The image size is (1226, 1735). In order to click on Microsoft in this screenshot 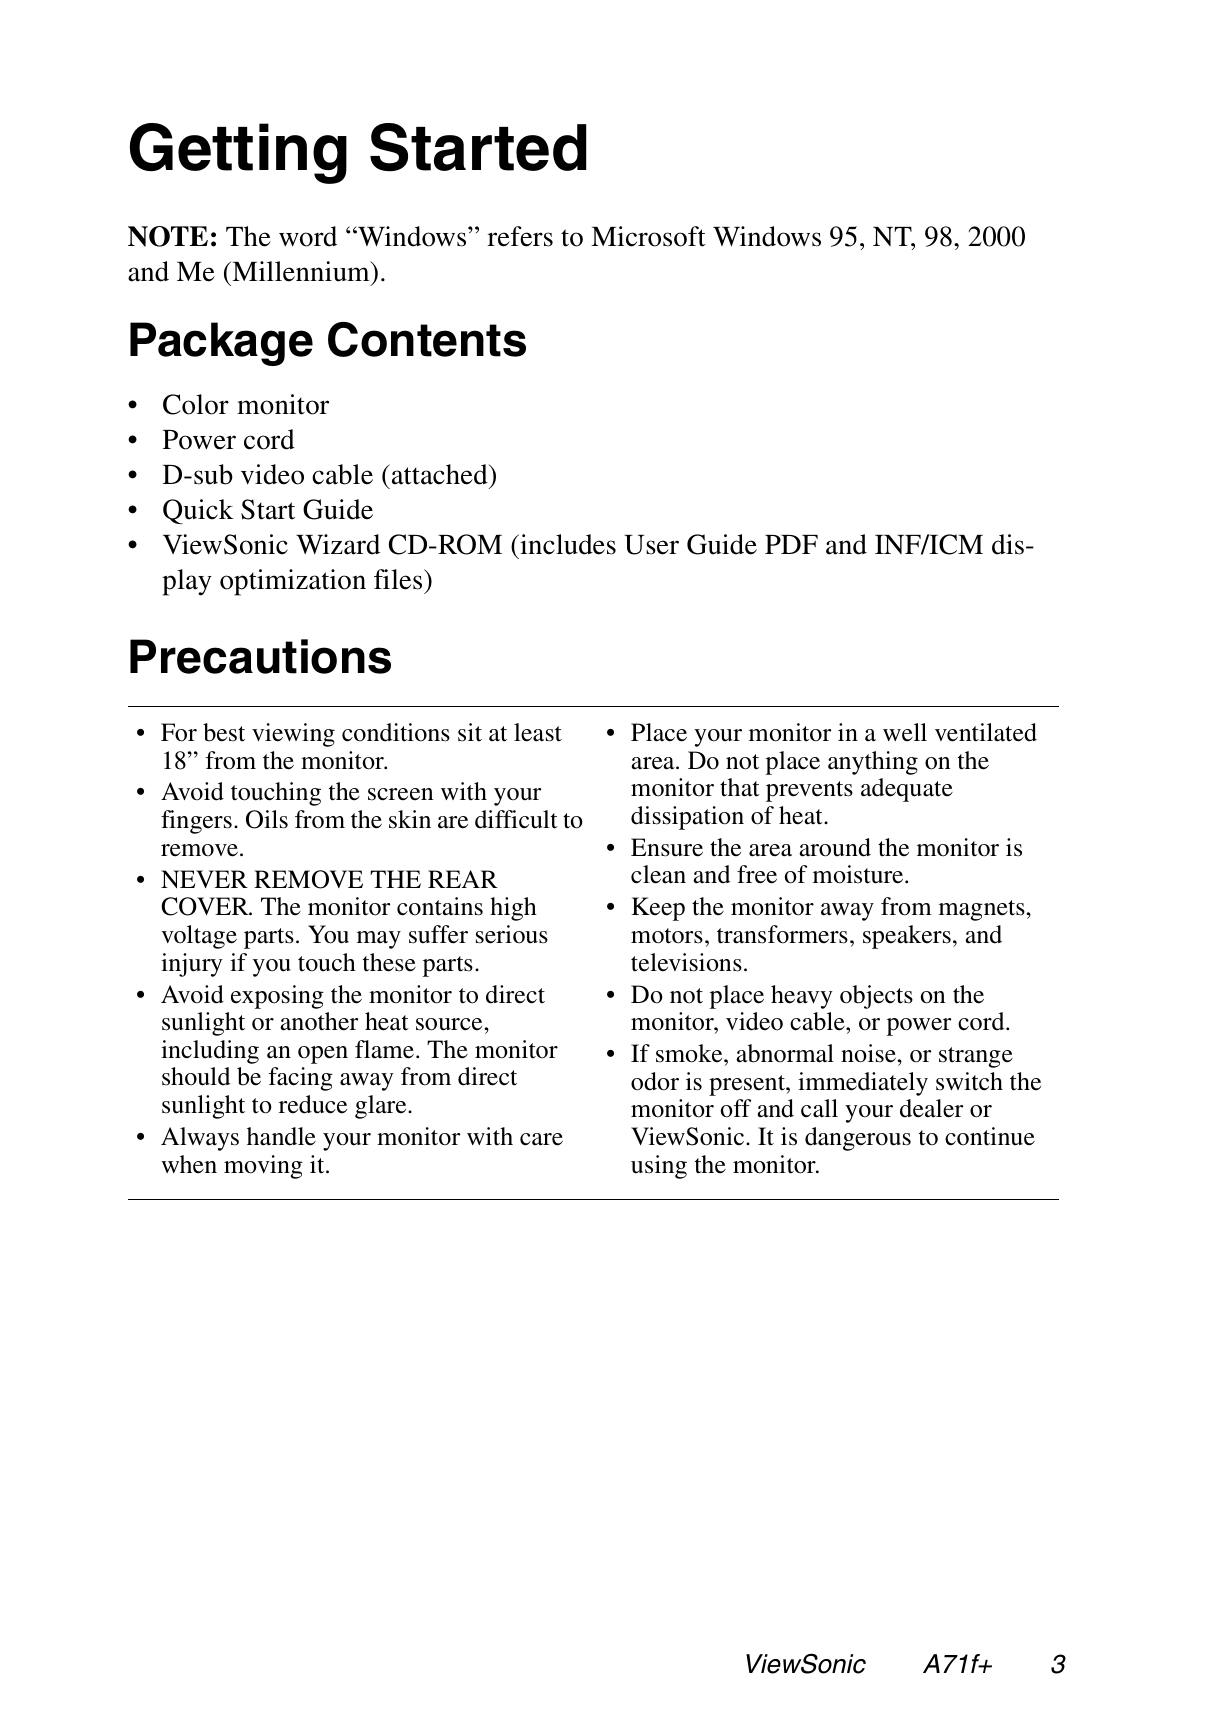, I will do `click(648, 236)`.
